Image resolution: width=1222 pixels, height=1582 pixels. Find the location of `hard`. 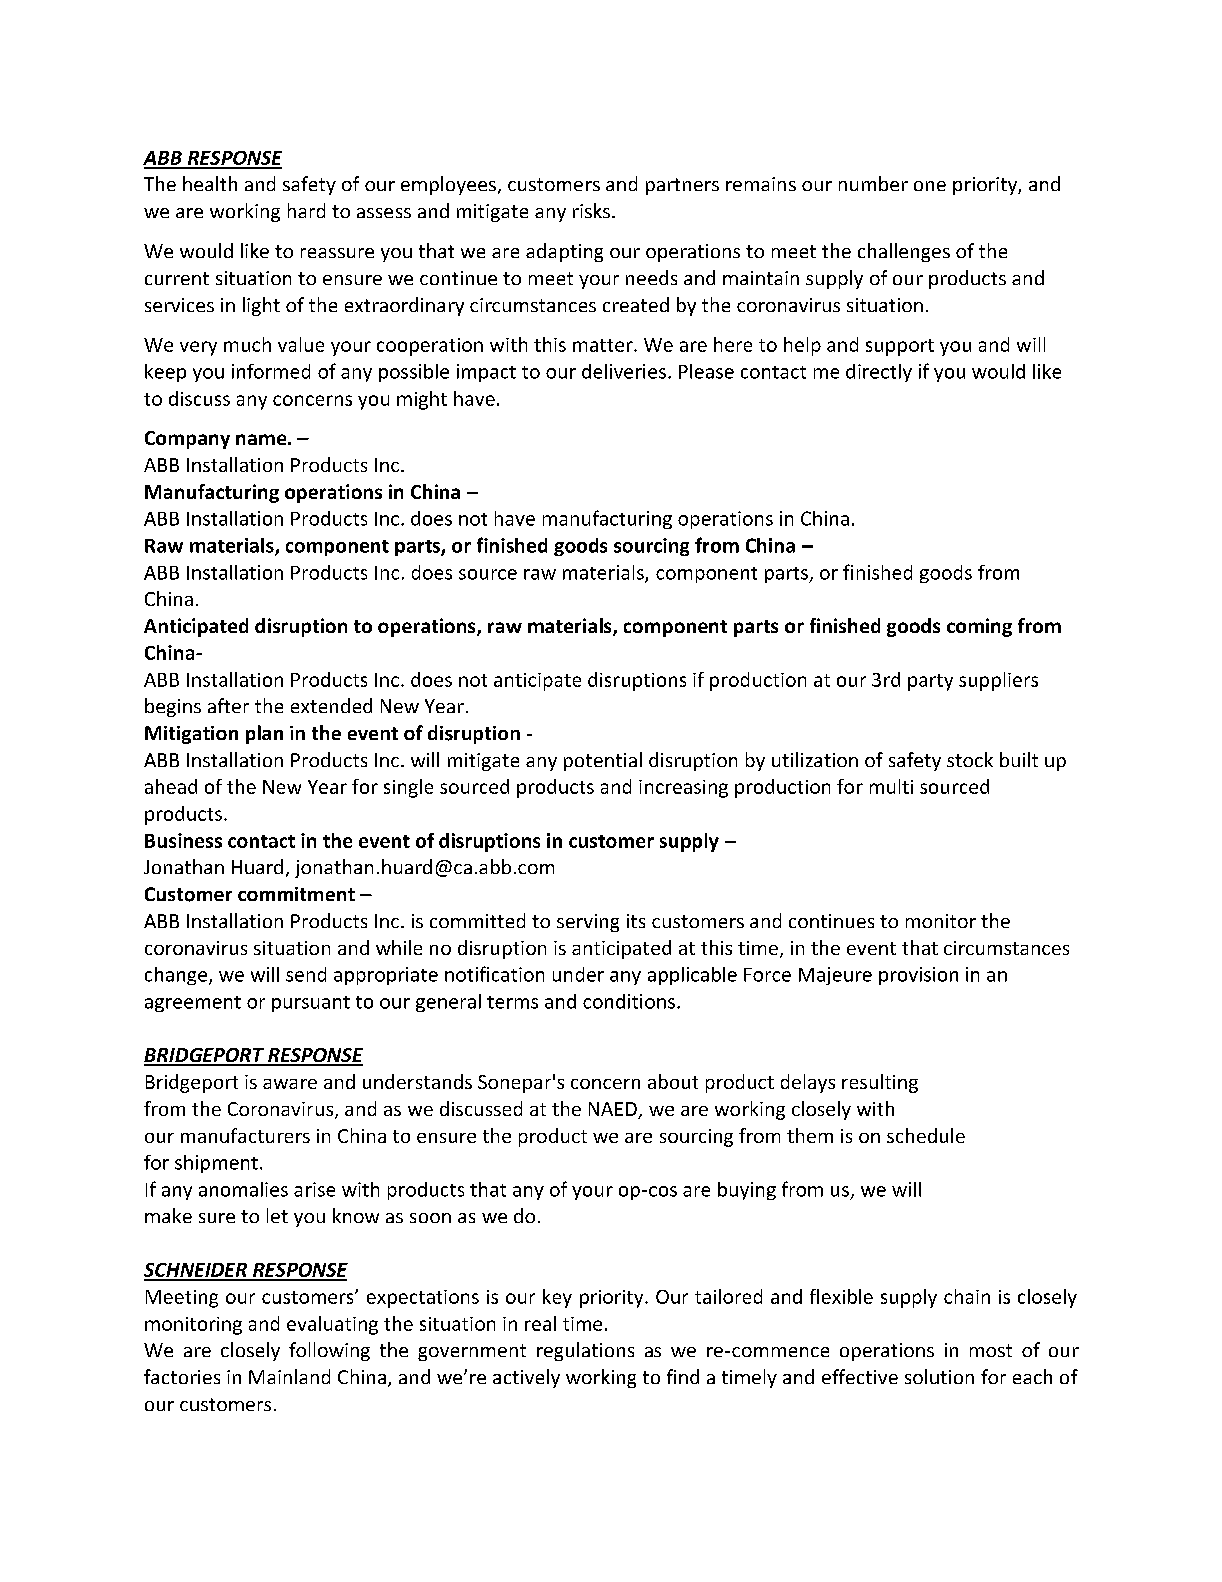

hard is located at coordinates (306, 210).
